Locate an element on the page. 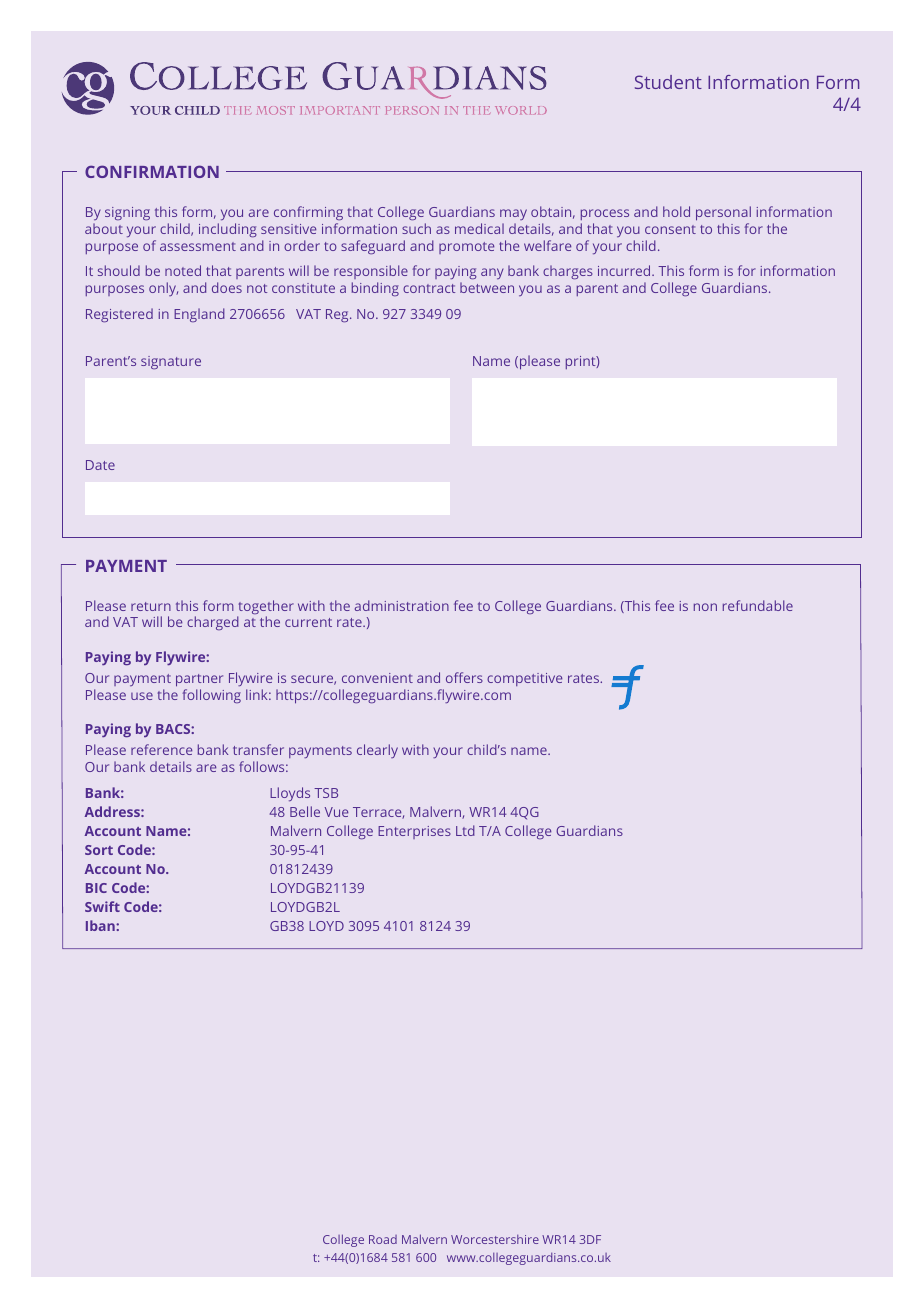 The image size is (924, 1308). contract is located at coordinates (429, 288).
